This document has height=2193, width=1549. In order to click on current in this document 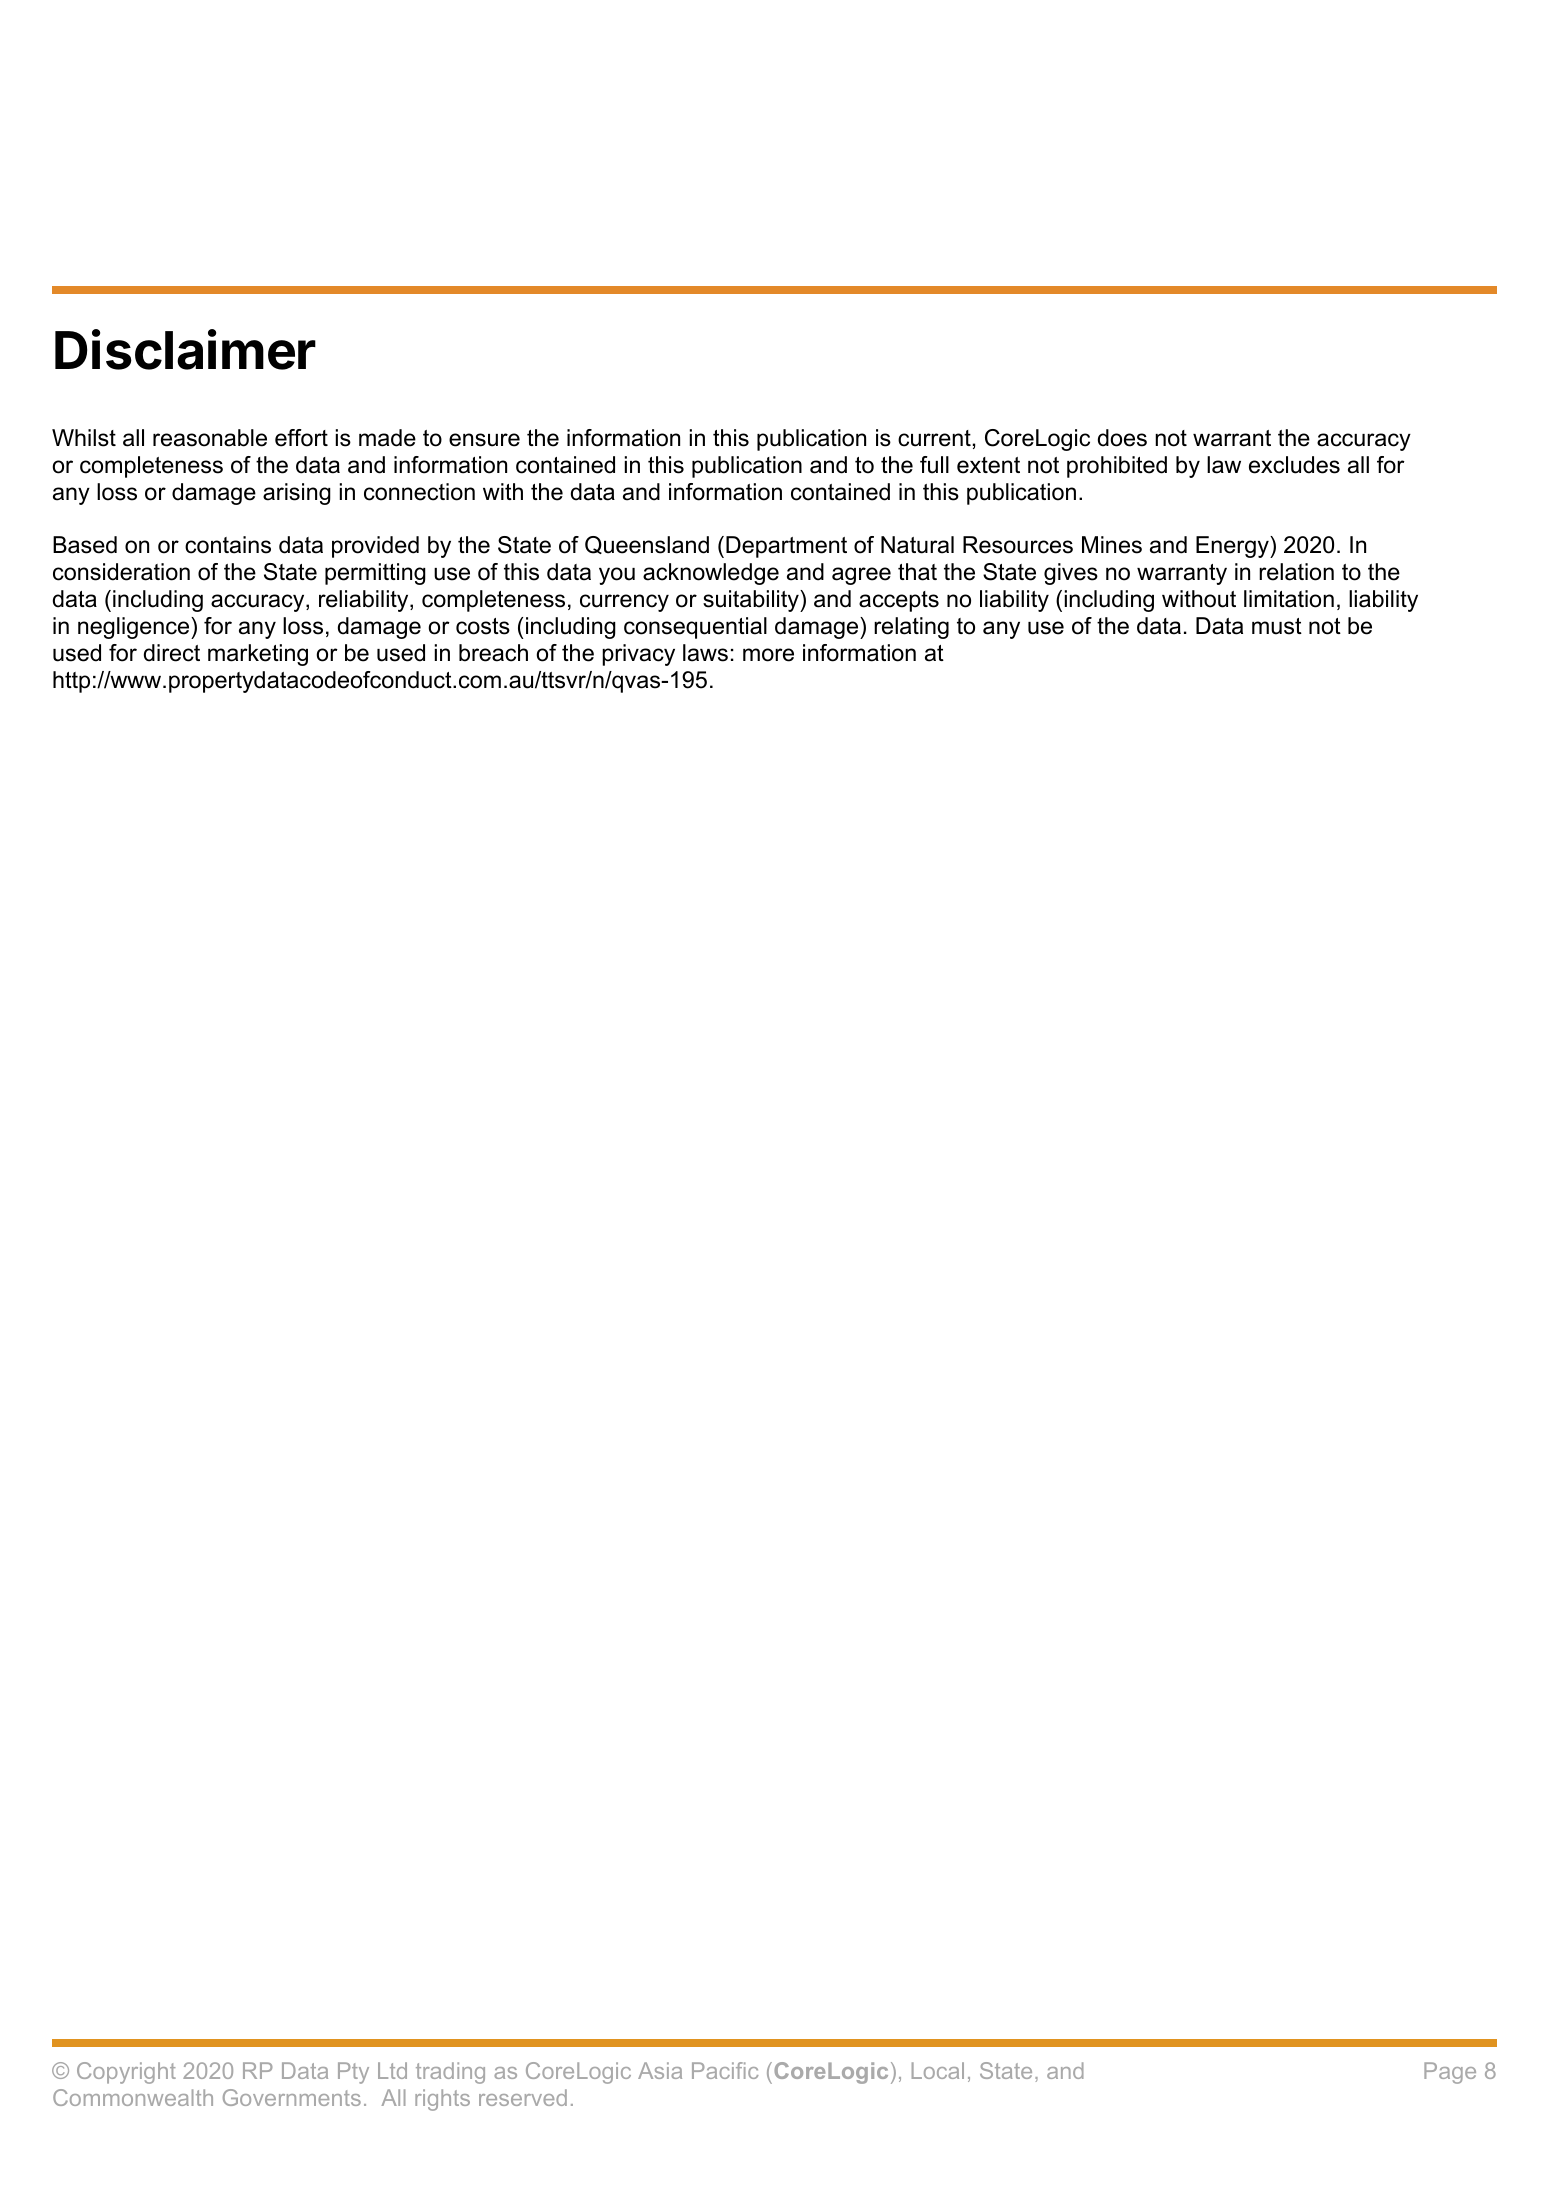, I will do `click(934, 438)`.
